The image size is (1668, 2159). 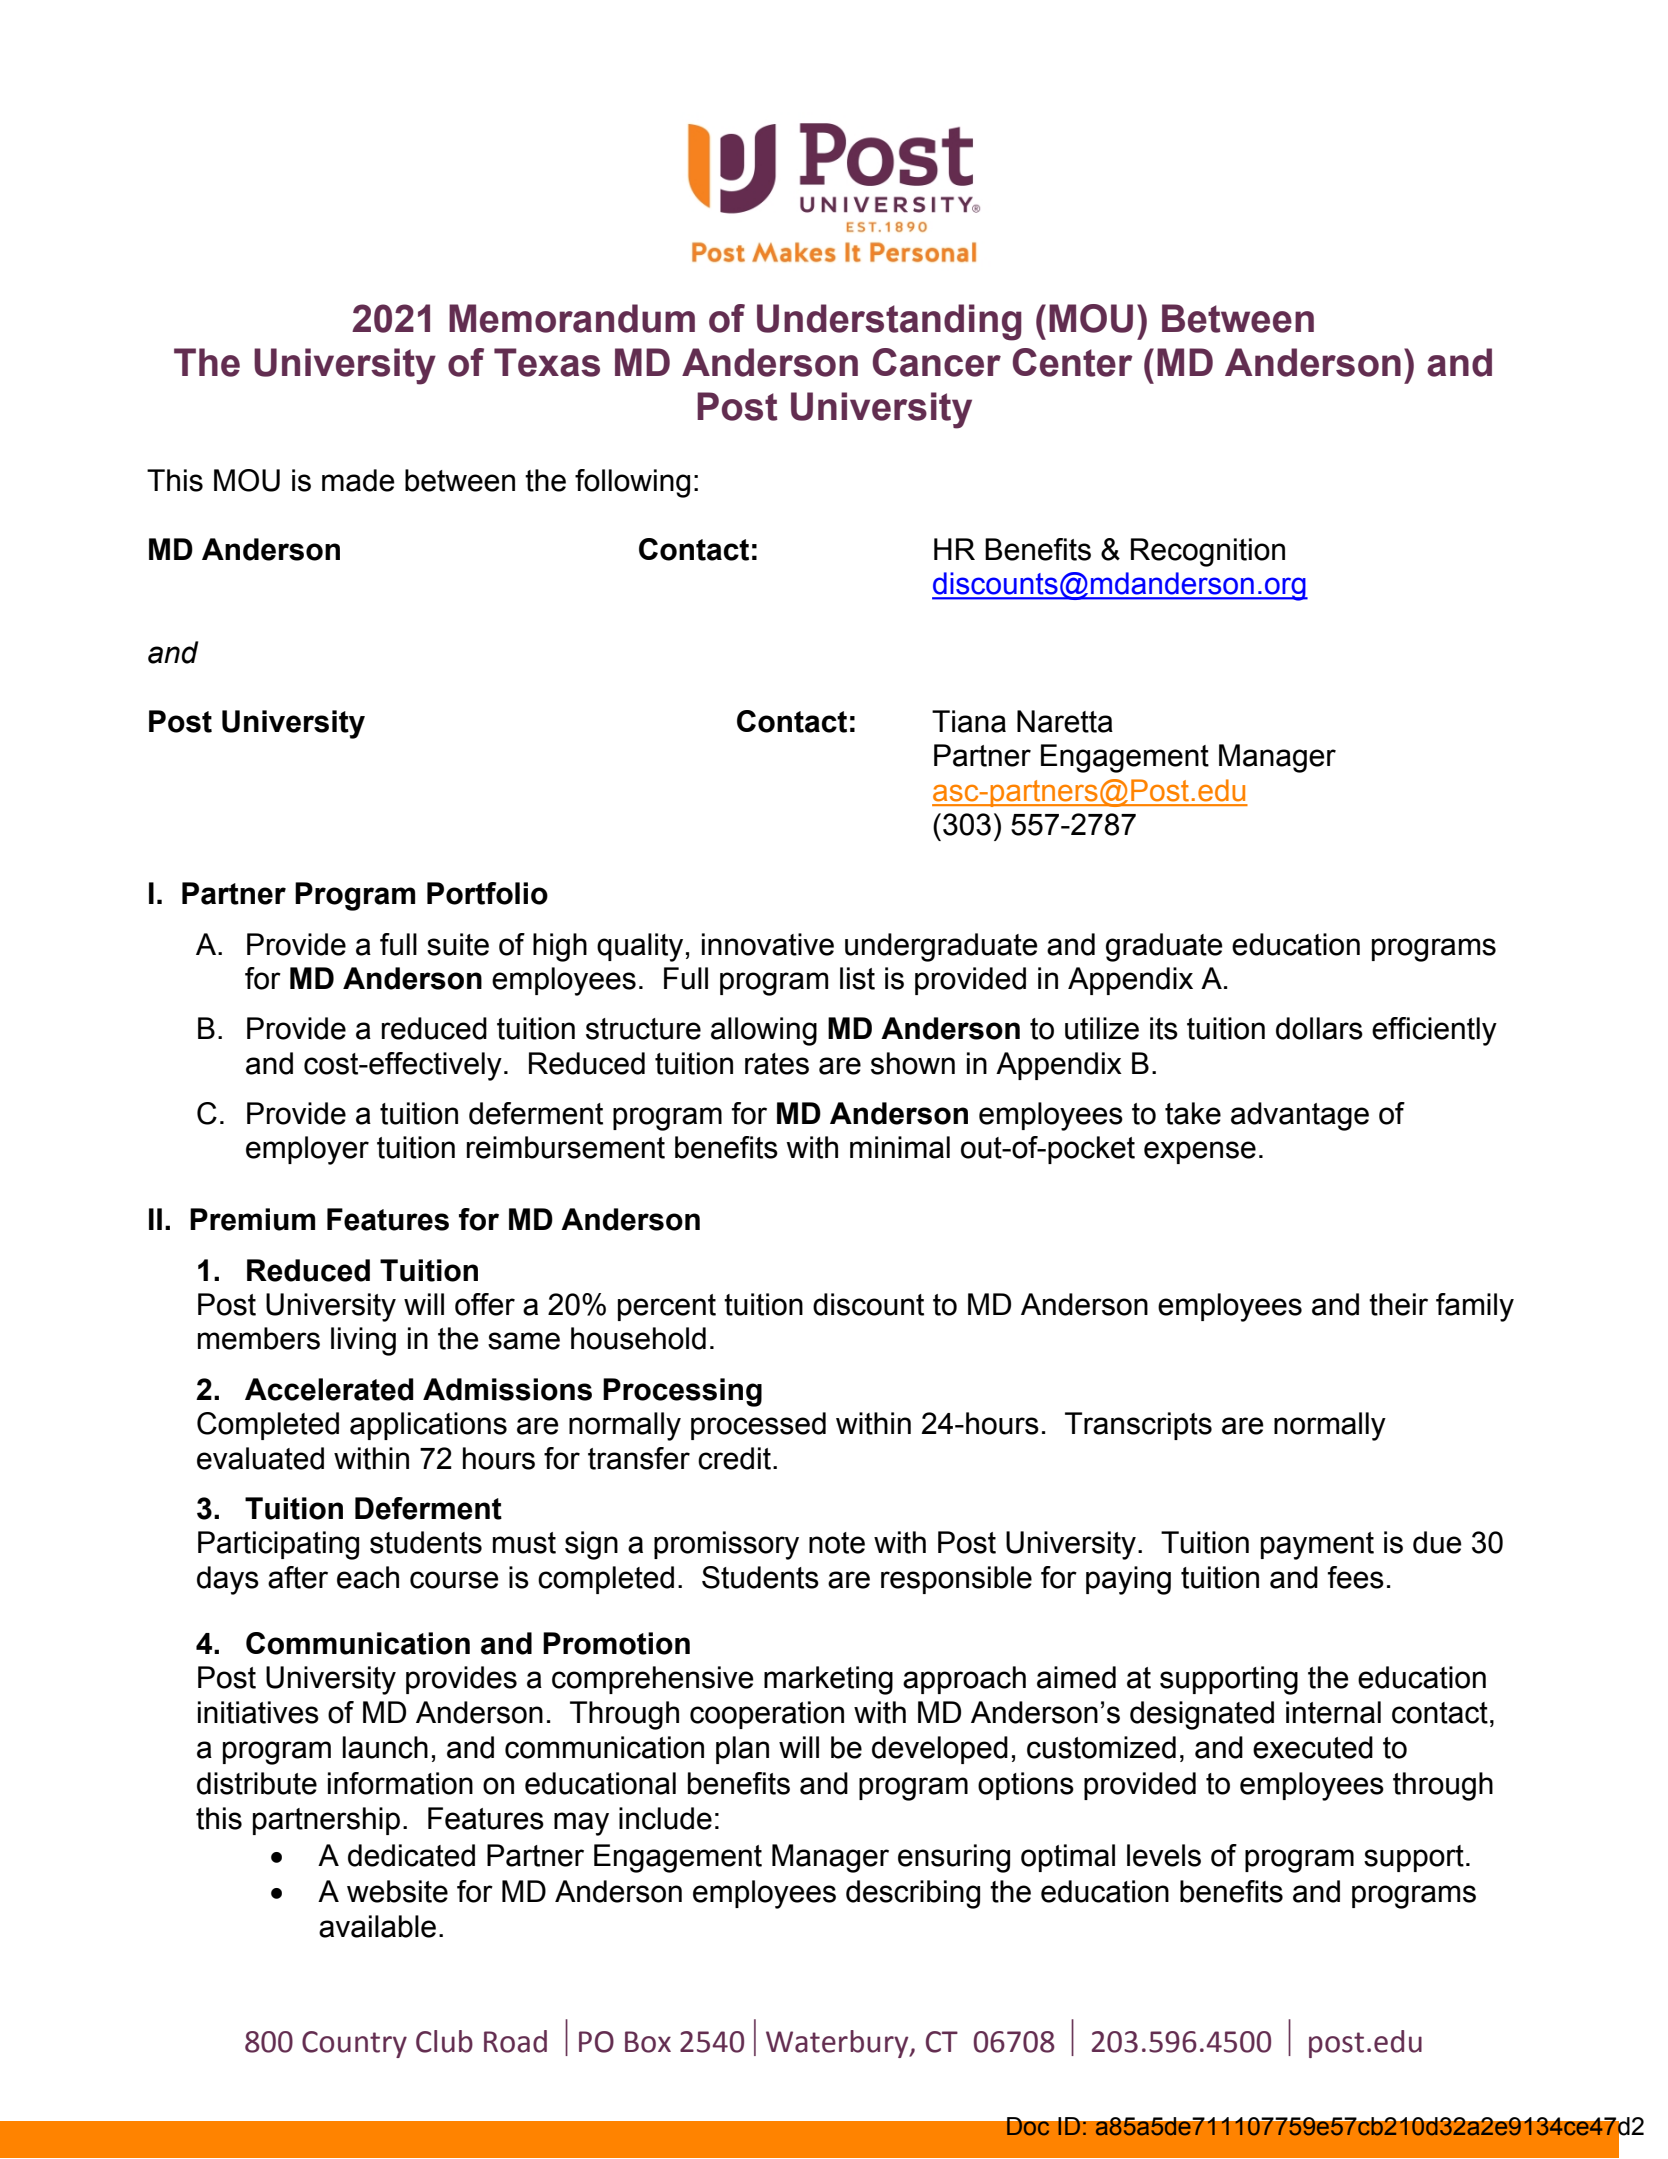 I want to click on Understanding, so click(x=889, y=322).
